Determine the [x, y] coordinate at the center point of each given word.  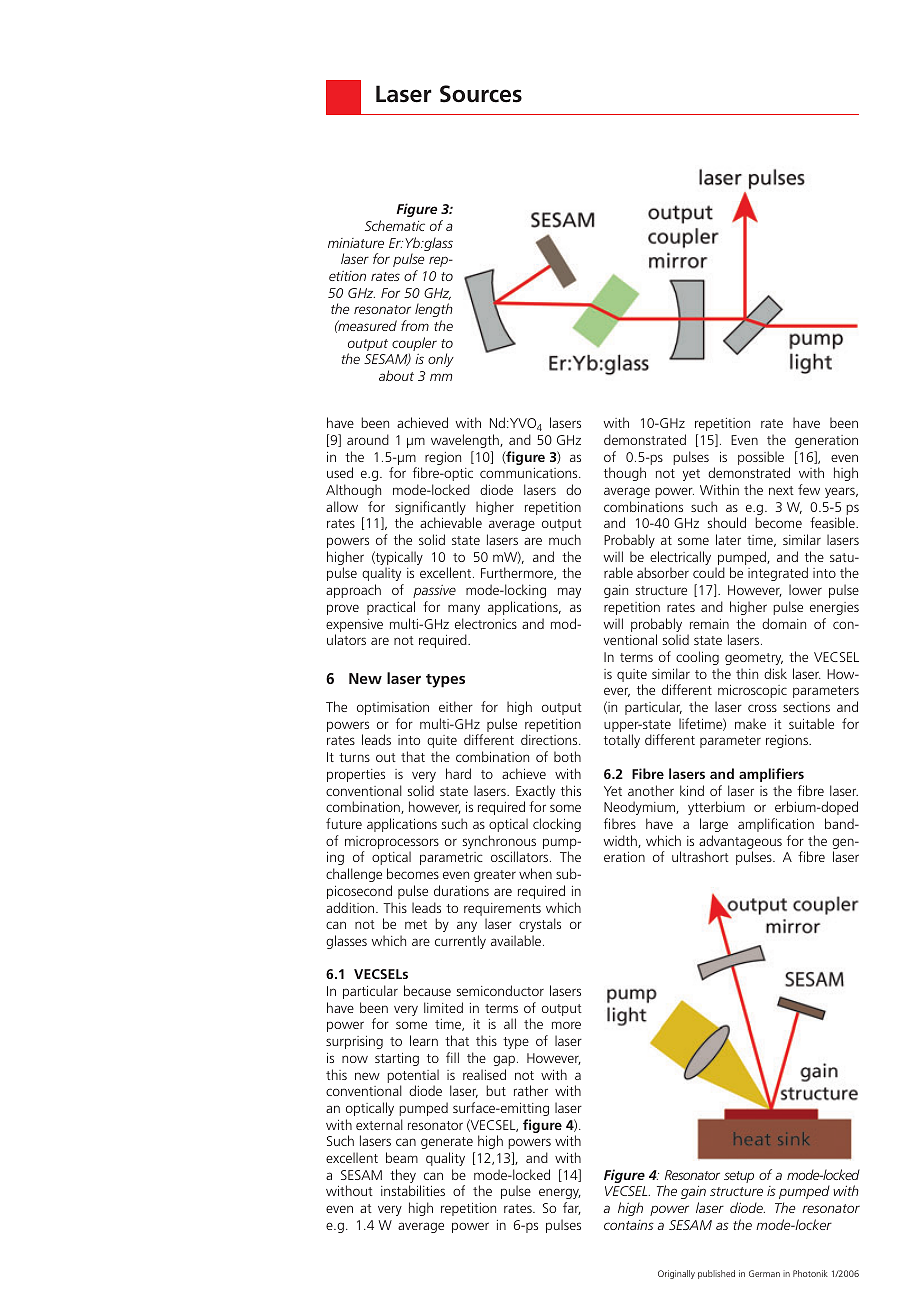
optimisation [393, 708]
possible [761, 458]
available [517, 940]
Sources [481, 94]
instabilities [413, 1190]
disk [775, 673]
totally [622, 741]
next [781, 490]
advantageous [740, 843]
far [572, 1208]
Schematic [395, 225]
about [396, 375]
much [565, 539]
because [427, 990]
